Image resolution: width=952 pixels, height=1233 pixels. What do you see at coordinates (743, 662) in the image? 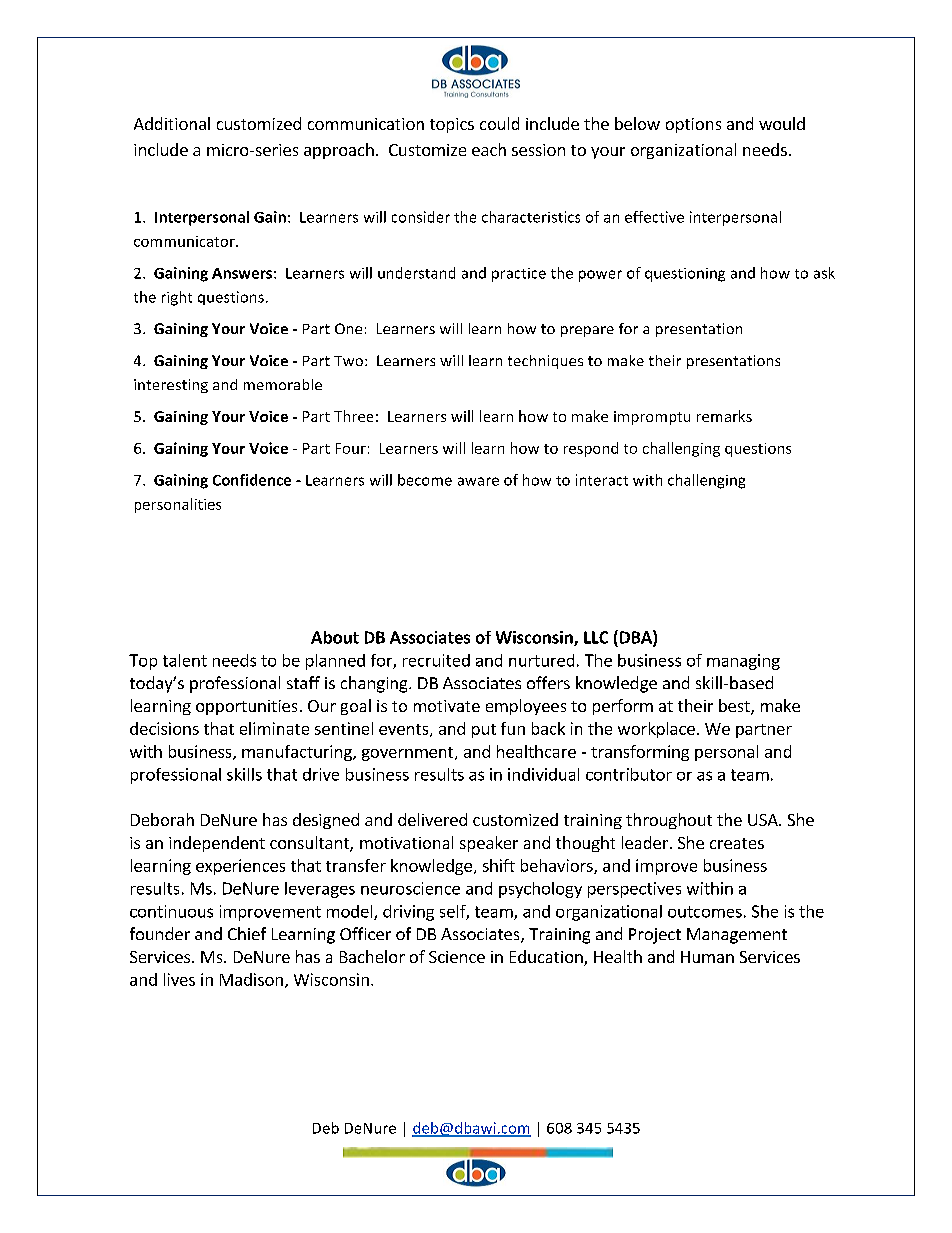
I see `managing` at bounding box center [743, 662].
